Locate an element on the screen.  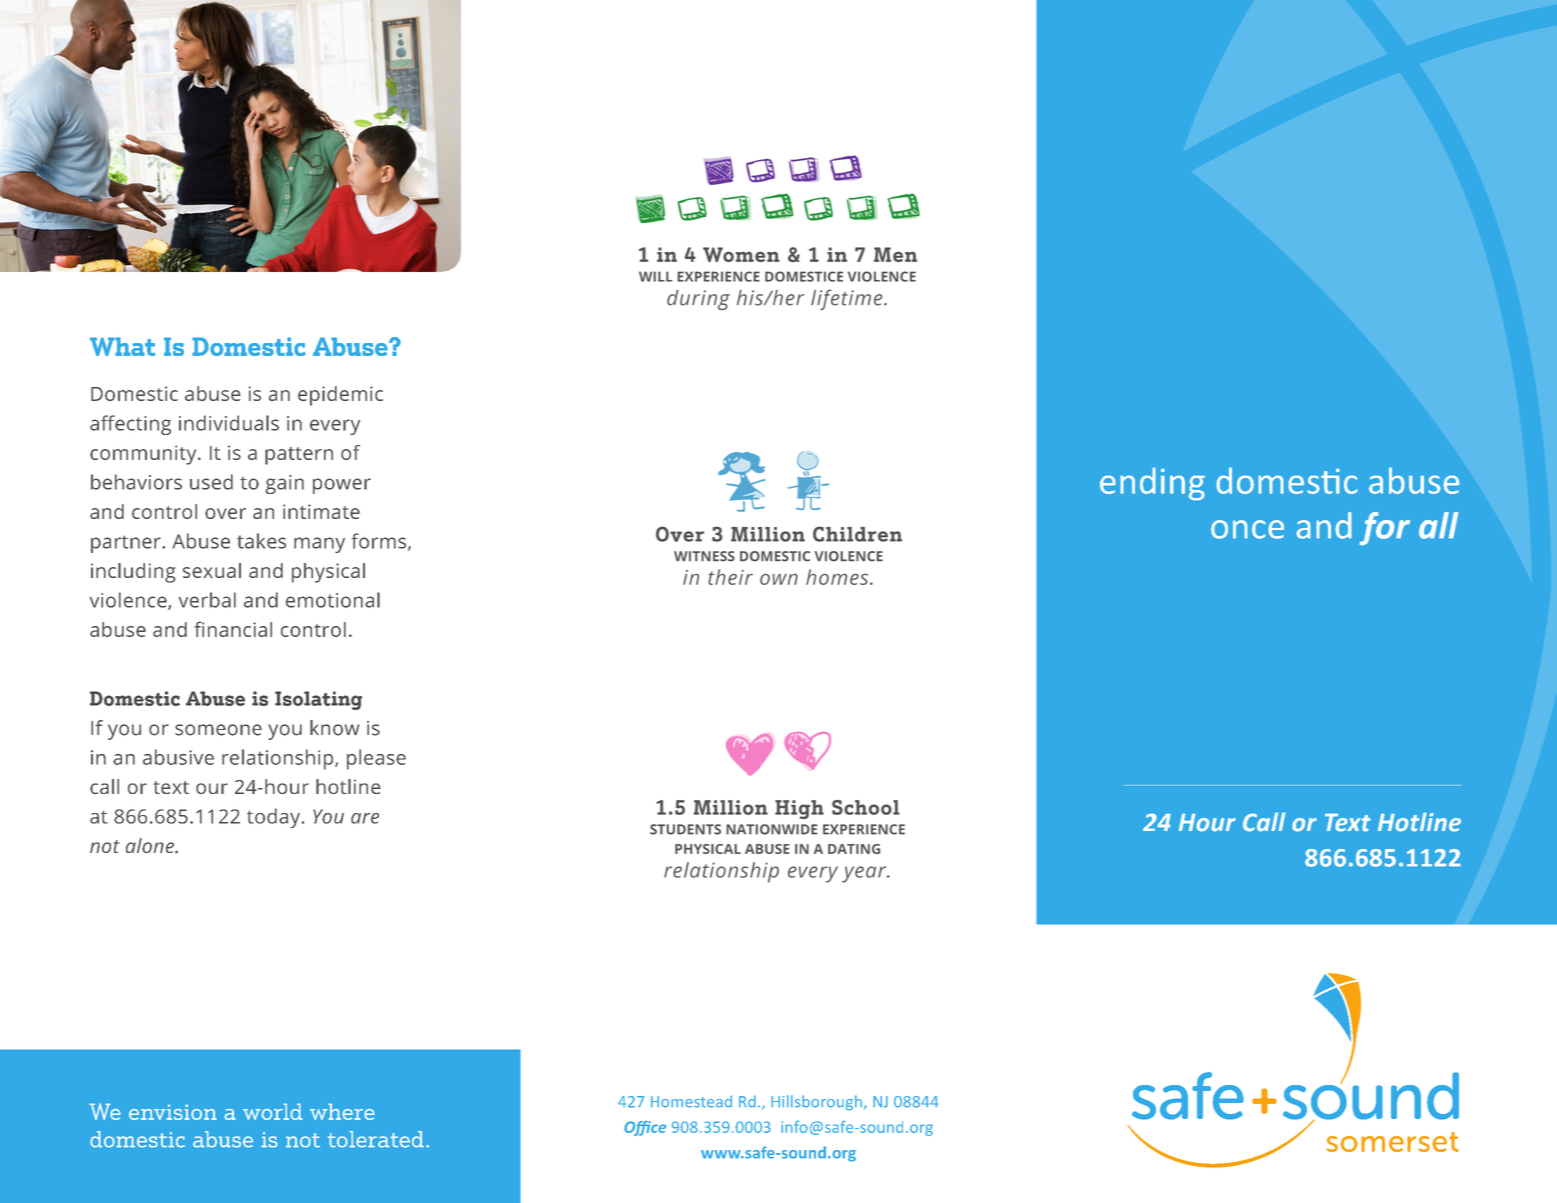
are is located at coordinates (365, 818).
